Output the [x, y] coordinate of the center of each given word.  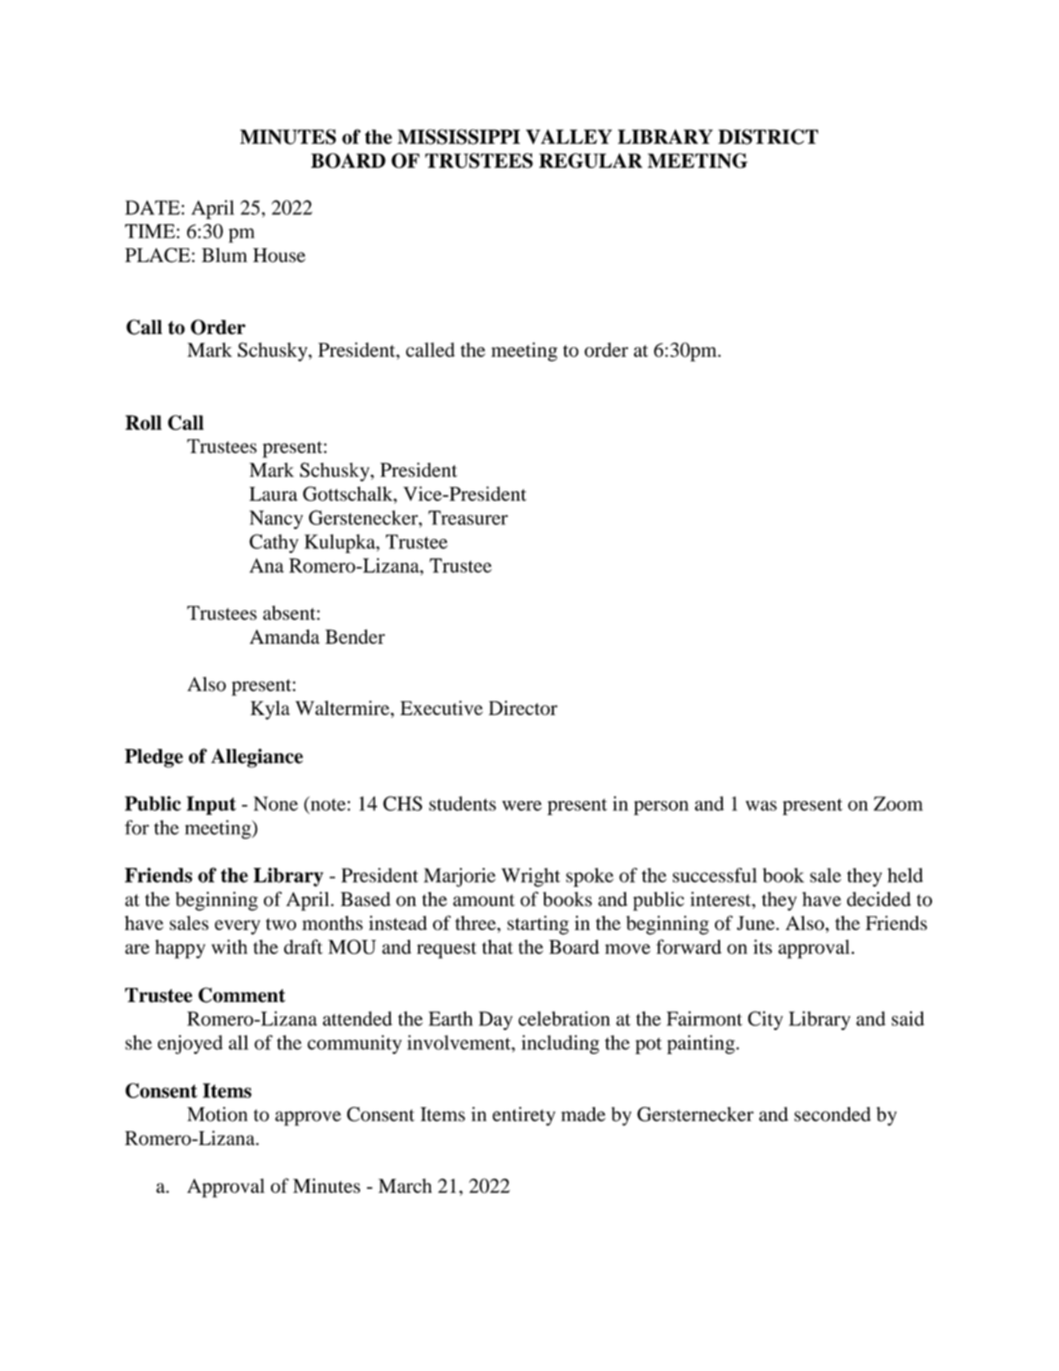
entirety [523, 1116]
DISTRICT [768, 137]
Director [523, 708]
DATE [153, 207]
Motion [217, 1114]
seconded [832, 1114]
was [761, 806]
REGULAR [590, 160]
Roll [143, 422]
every [237, 927]
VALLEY [569, 136]
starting [538, 925]
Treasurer [468, 517]
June [757, 923]
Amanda [285, 636]
